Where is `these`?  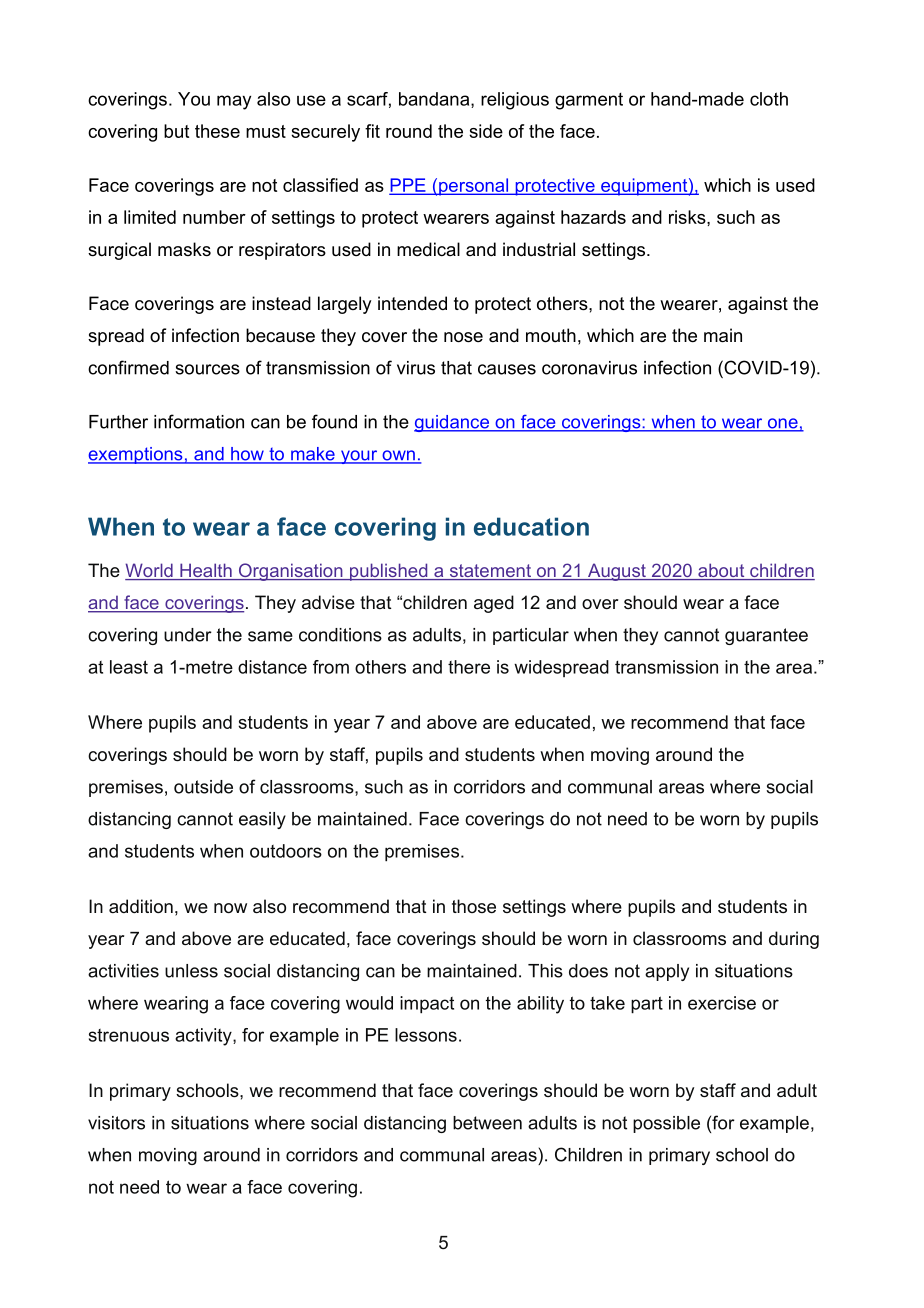
these is located at coordinates (217, 131).
